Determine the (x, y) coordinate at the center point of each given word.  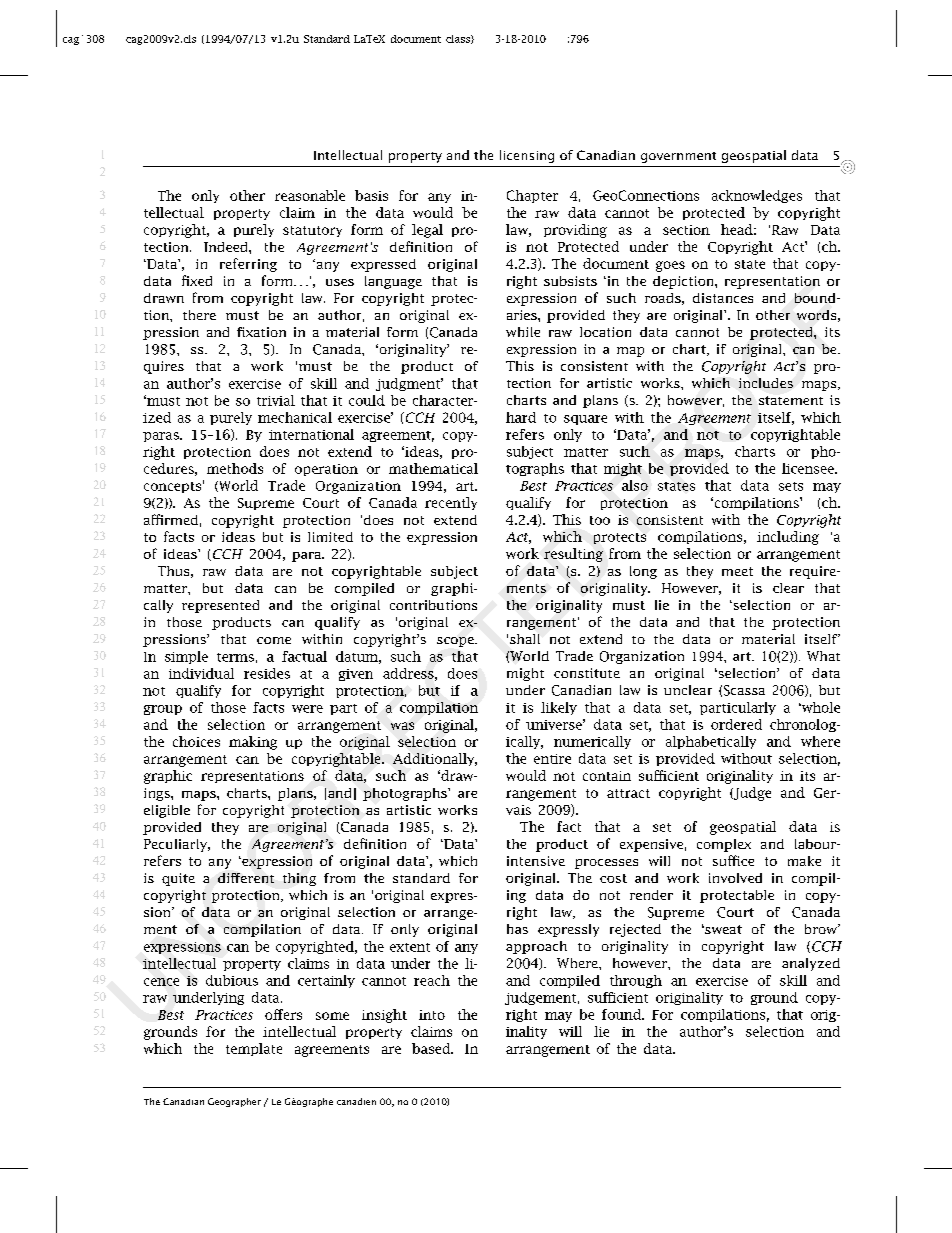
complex (724, 845)
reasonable (310, 195)
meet (737, 571)
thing (299, 879)
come (274, 640)
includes (766, 383)
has (517, 929)
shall (525, 639)
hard (521, 417)
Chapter (532, 196)
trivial (276, 400)
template (254, 1049)
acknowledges (757, 196)
